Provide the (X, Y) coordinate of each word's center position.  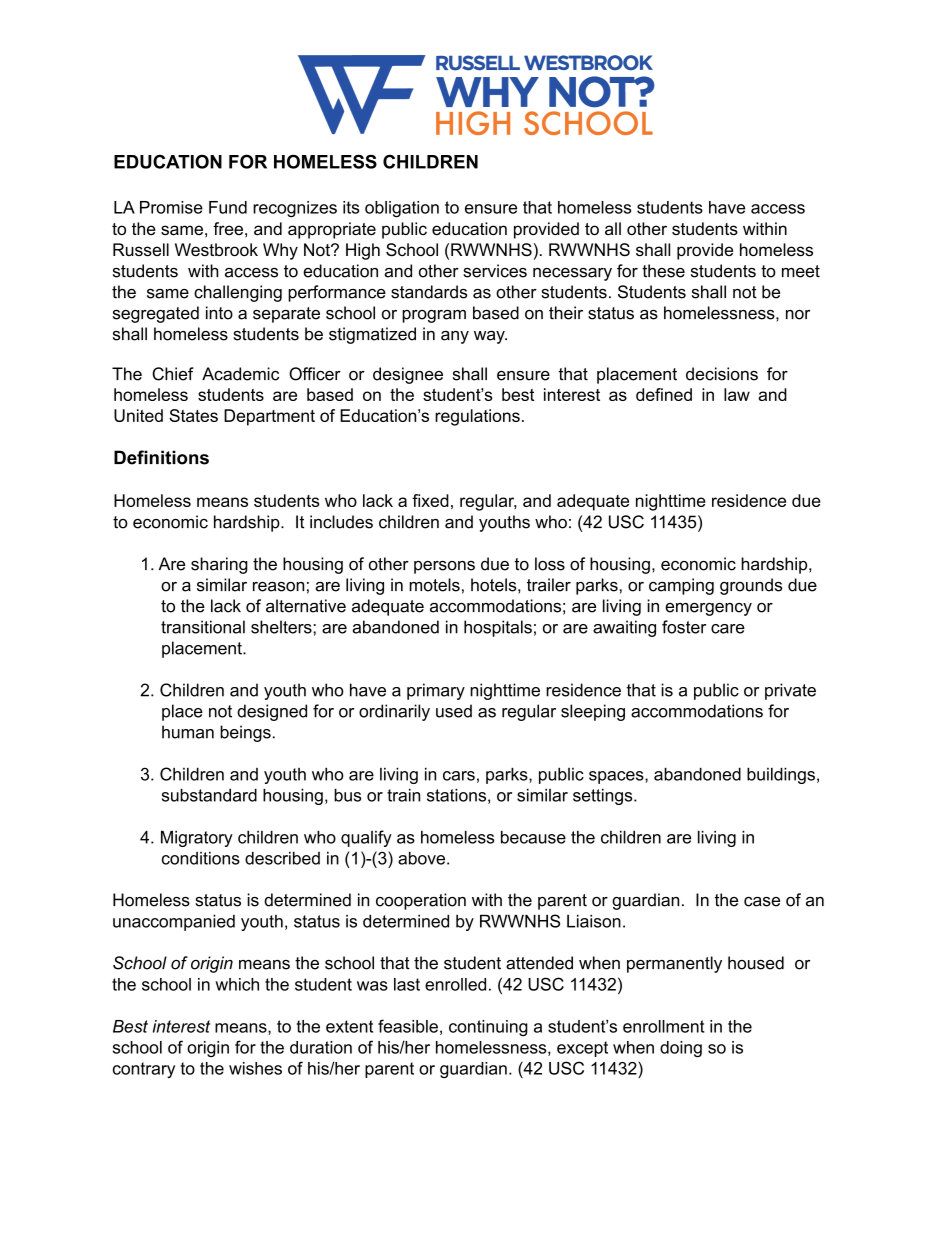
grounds (751, 586)
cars (459, 776)
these (663, 271)
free (228, 228)
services (495, 271)
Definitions (161, 457)
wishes (255, 1068)
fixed (430, 500)
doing (681, 1049)
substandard (209, 795)
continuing (488, 1028)
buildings (781, 775)
